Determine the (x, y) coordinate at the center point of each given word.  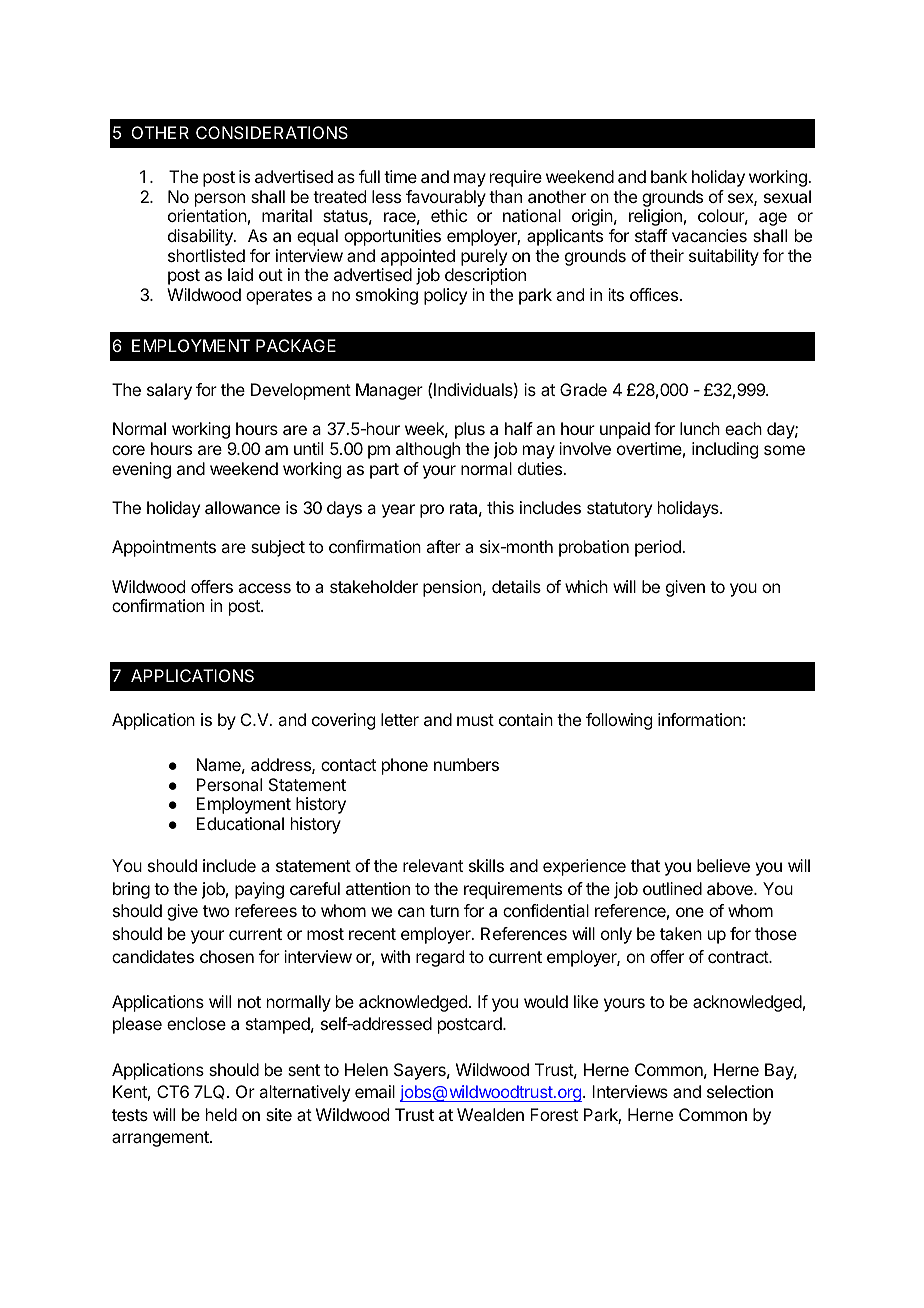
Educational (240, 823)
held (221, 1114)
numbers (466, 764)
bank (669, 176)
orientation (207, 215)
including (725, 450)
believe (723, 865)
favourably (446, 198)
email (375, 1091)
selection (740, 1091)
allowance (242, 507)
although (428, 450)
